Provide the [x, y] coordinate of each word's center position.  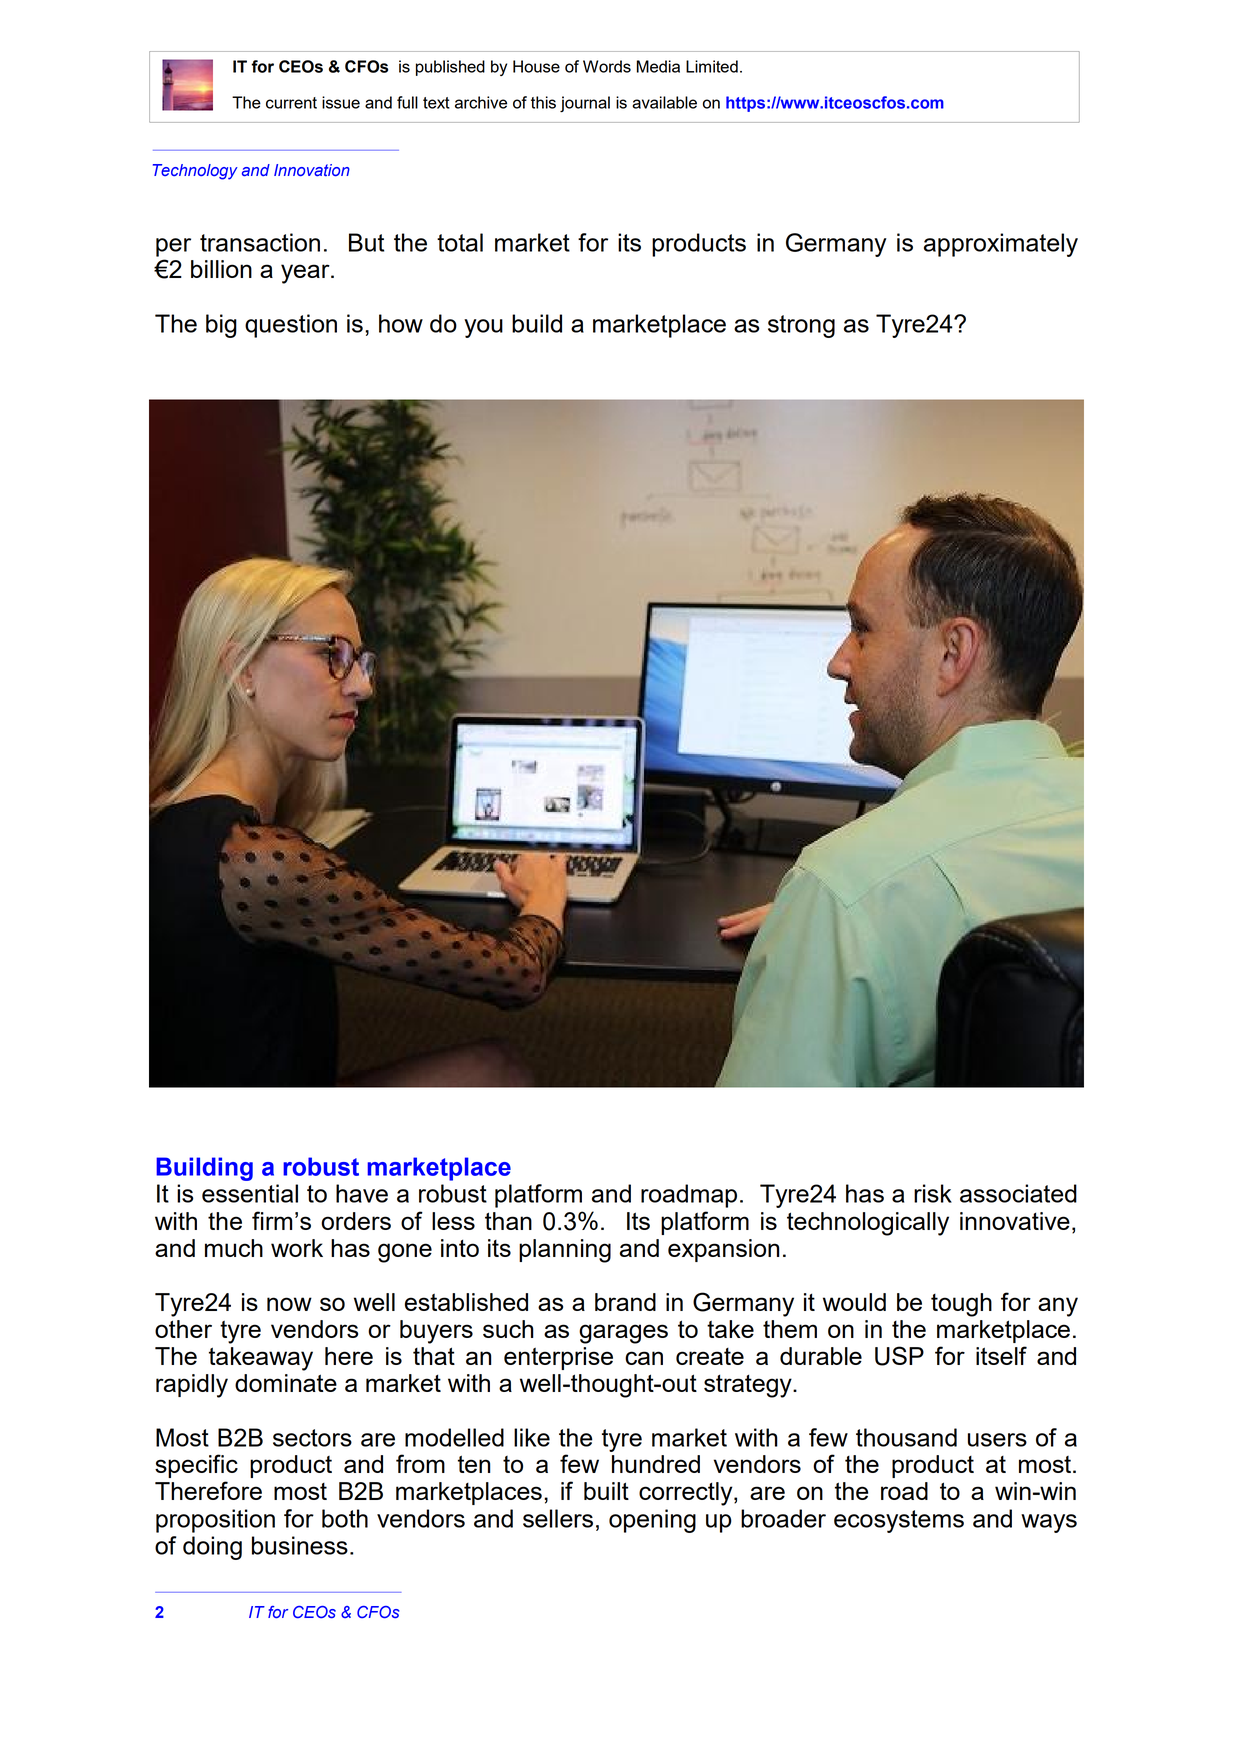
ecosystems [899, 1521]
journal [585, 104]
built [606, 1491]
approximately [1001, 245]
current [291, 103]
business [300, 1545]
